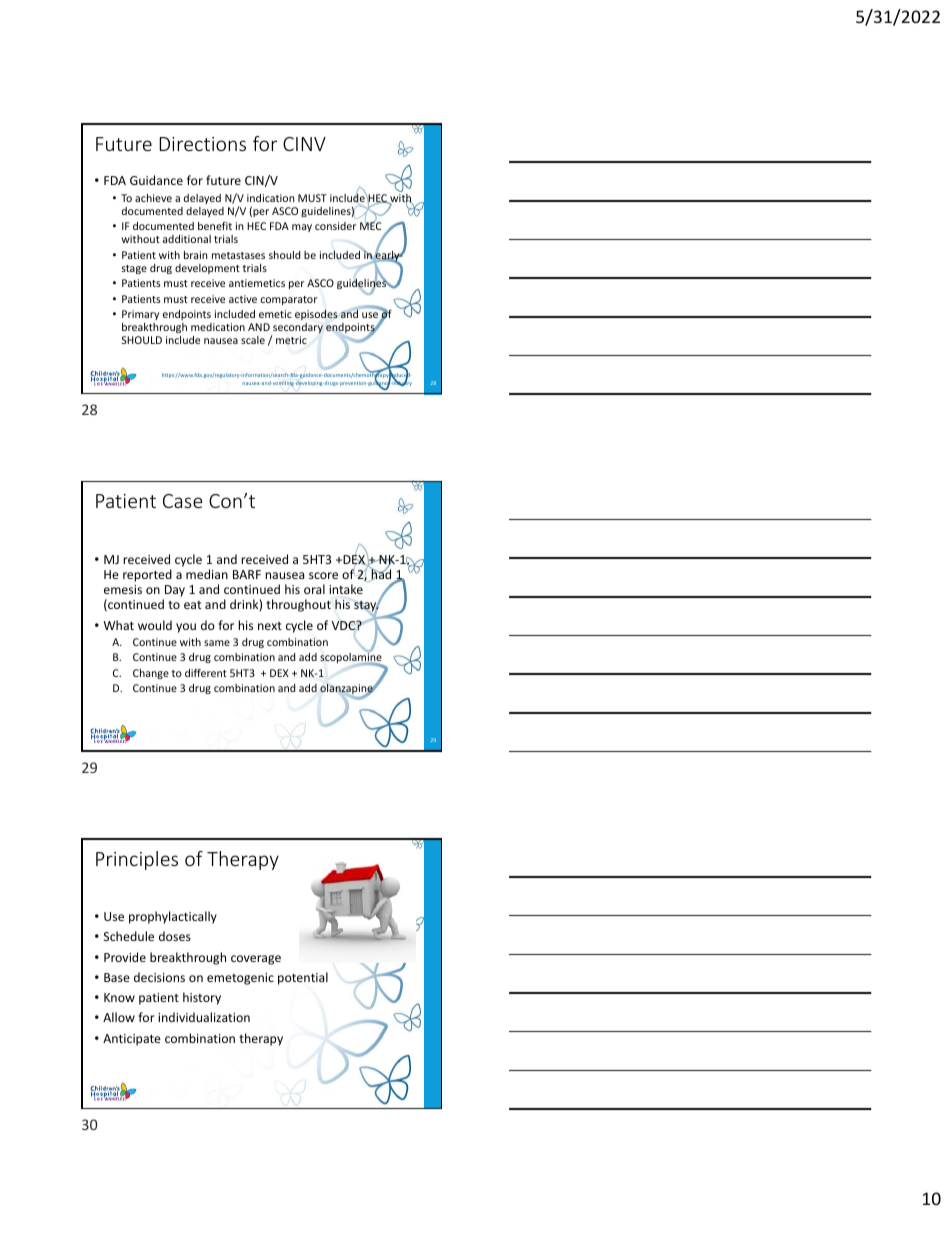 The height and width of the page is (1233, 952). I want to click on potential, so click(303, 978).
